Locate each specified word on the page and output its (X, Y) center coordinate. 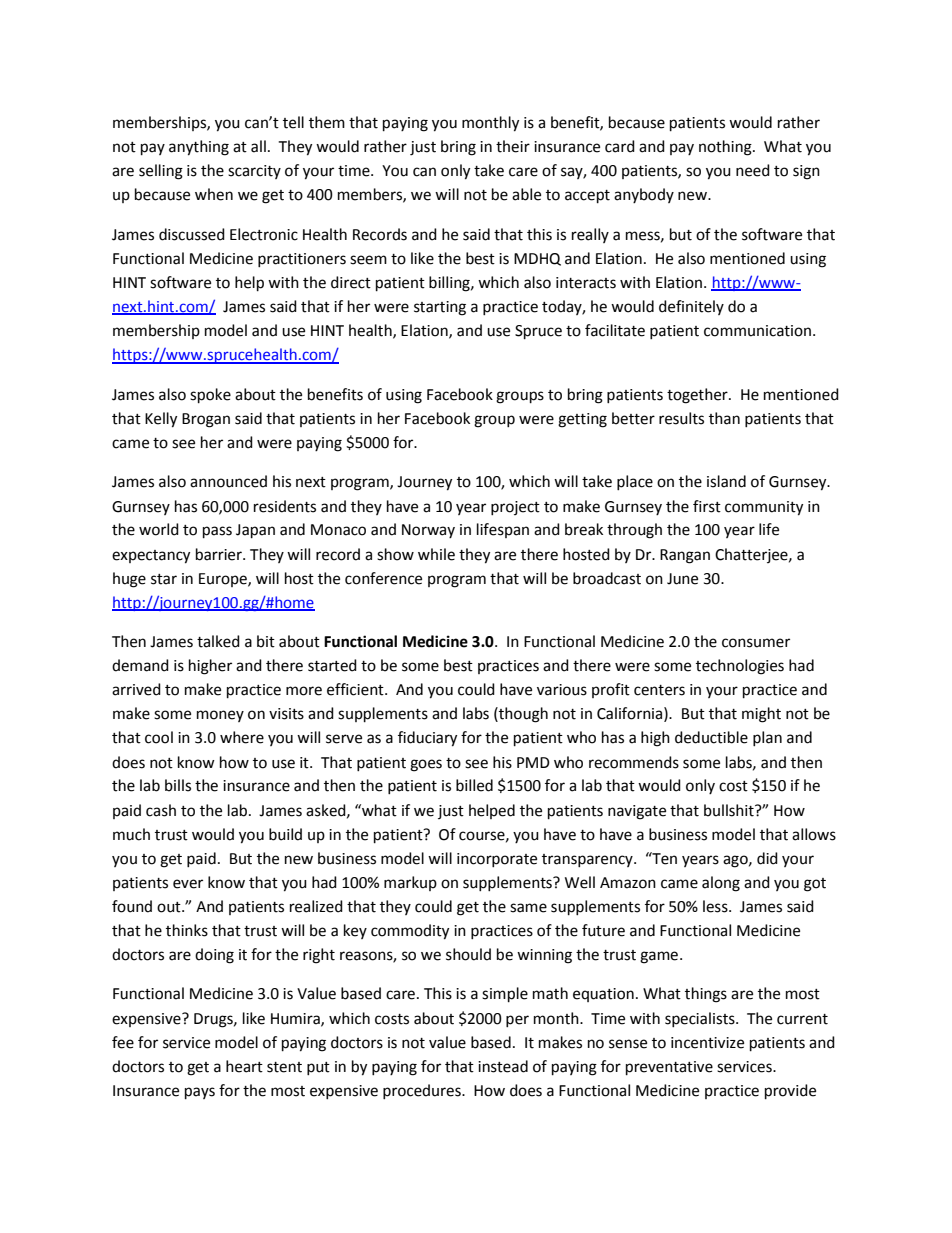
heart (244, 1066)
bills (178, 785)
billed (474, 785)
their (513, 146)
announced (228, 481)
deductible (711, 737)
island (726, 481)
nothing (726, 148)
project (515, 508)
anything (199, 148)
